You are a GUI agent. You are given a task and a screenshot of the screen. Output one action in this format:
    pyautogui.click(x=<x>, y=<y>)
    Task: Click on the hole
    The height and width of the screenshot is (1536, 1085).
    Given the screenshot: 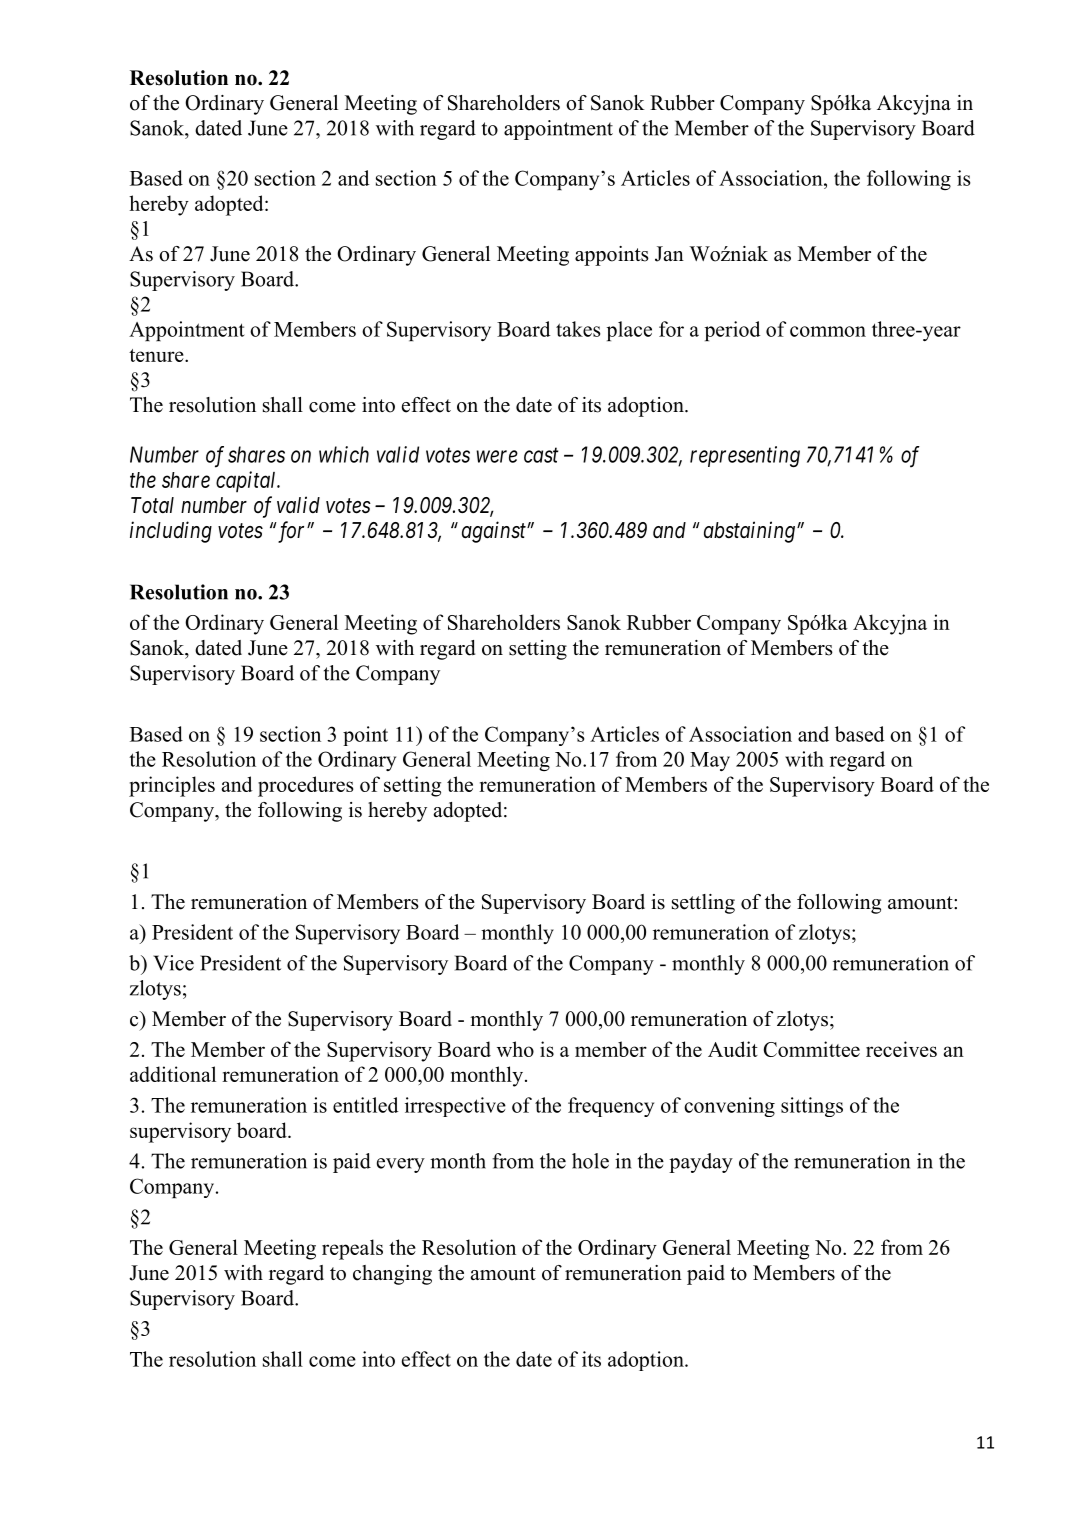 What is the action you would take?
    pyautogui.click(x=590, y=1161)
